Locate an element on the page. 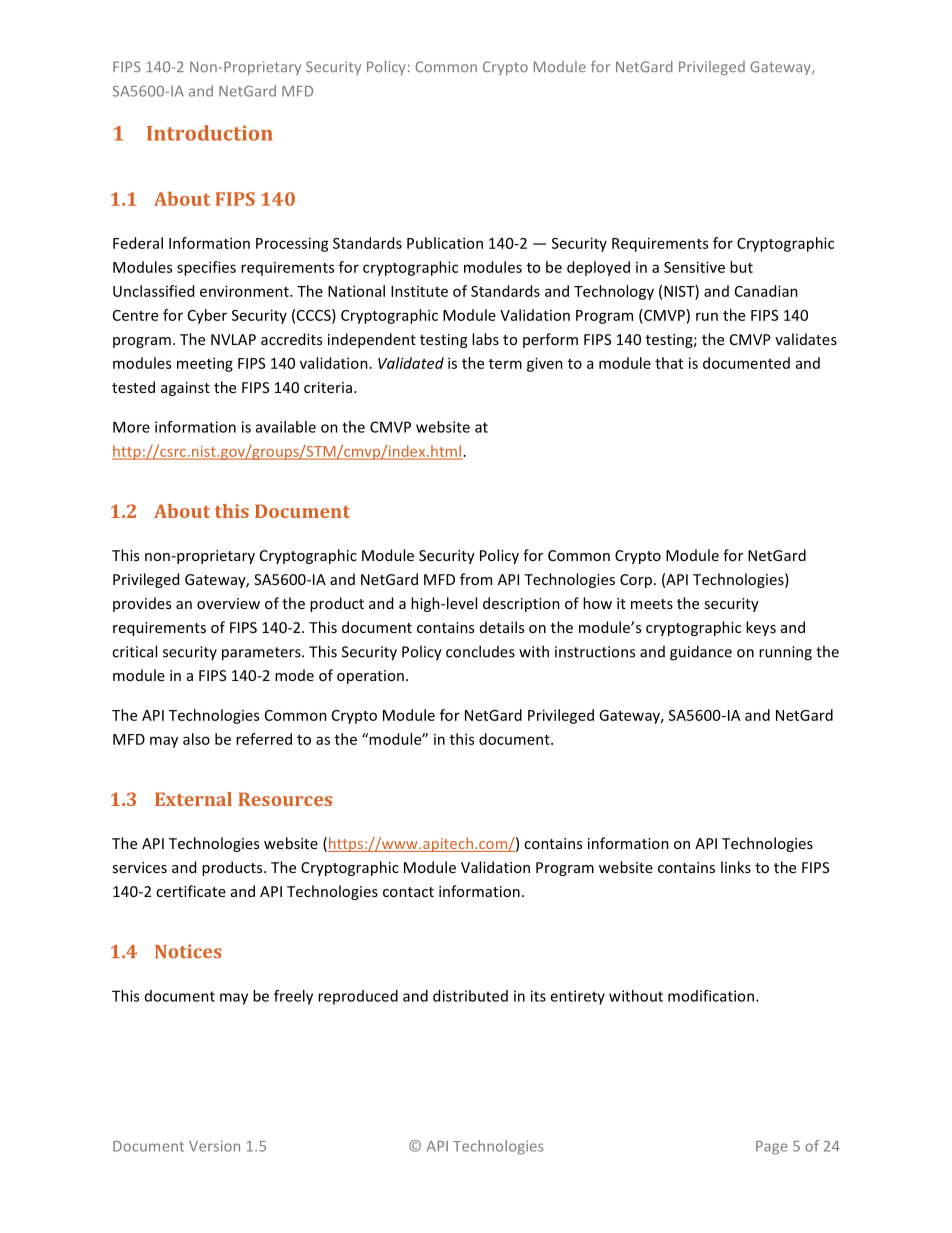 The height and width of the document is (1233, 952). Corp is located at coordinates (636, 581).
